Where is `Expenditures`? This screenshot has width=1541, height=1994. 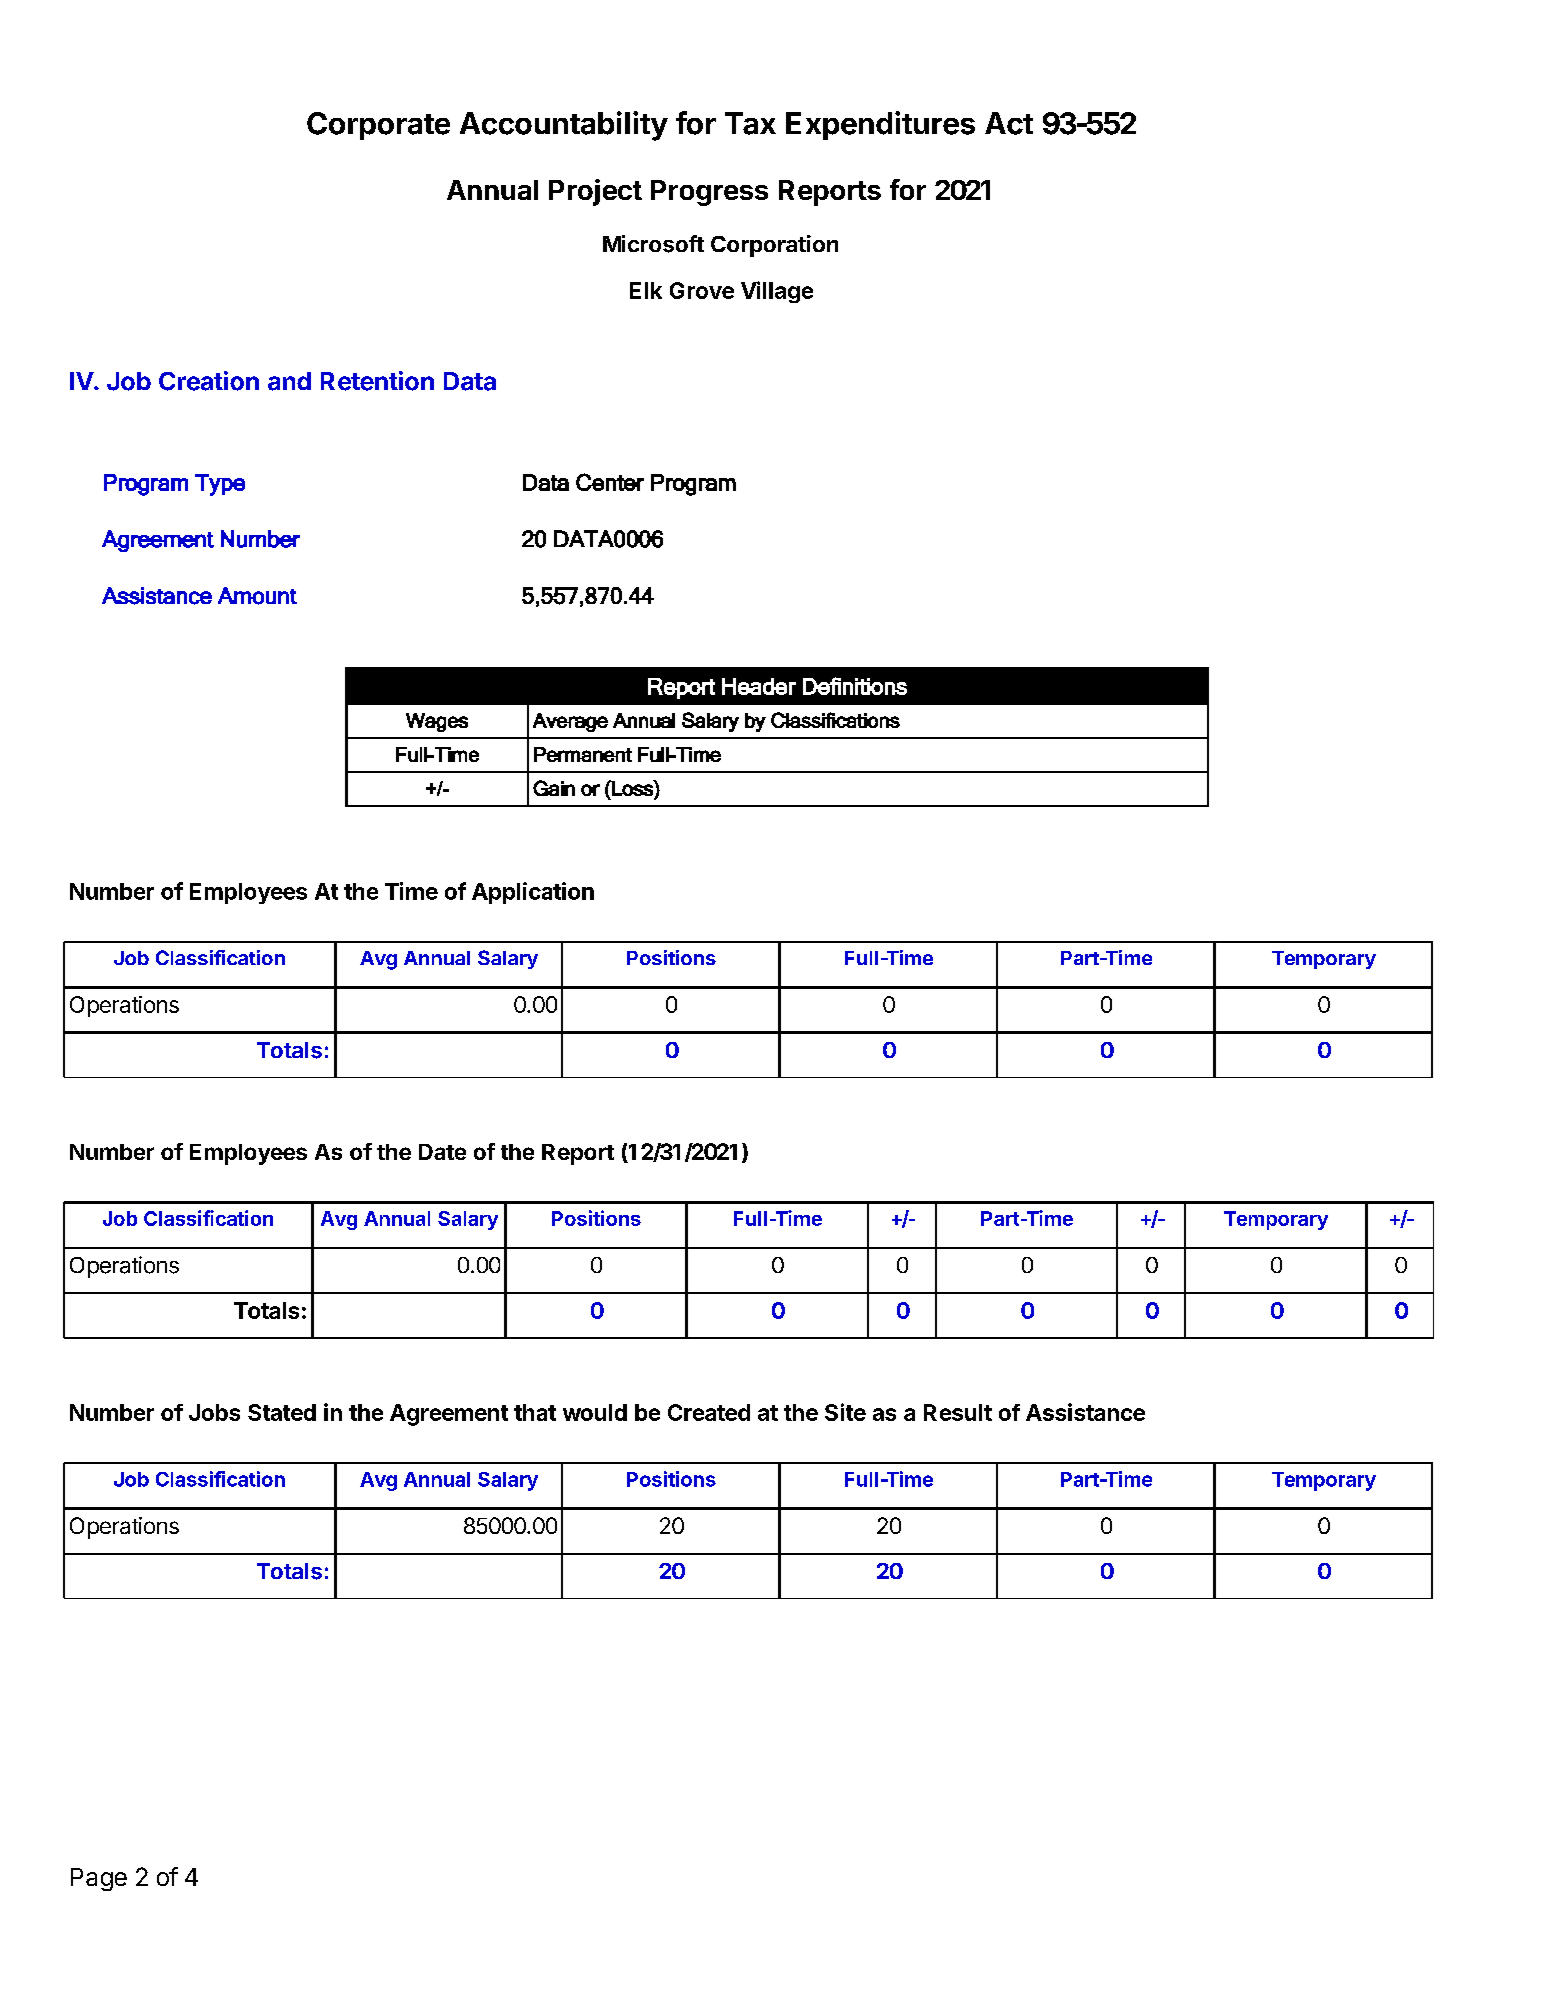
Expenditures is located at coordinates (880, 125).
